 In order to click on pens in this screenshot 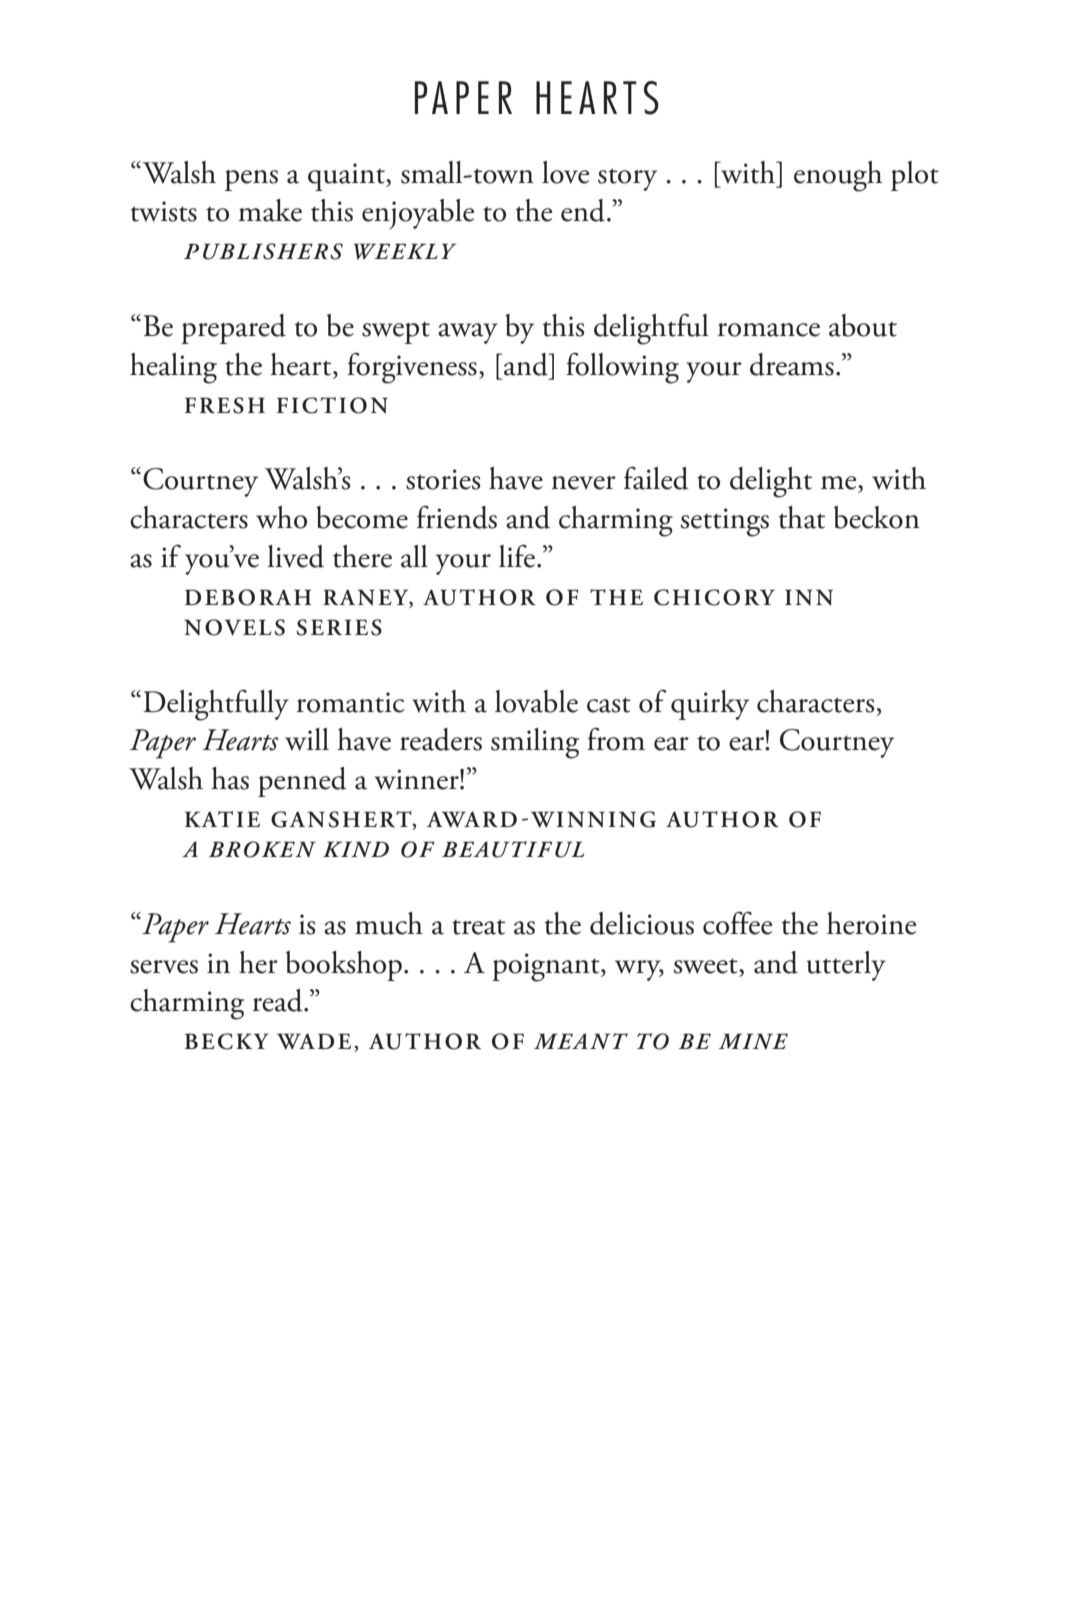, I will do `click(251, 180)`.
